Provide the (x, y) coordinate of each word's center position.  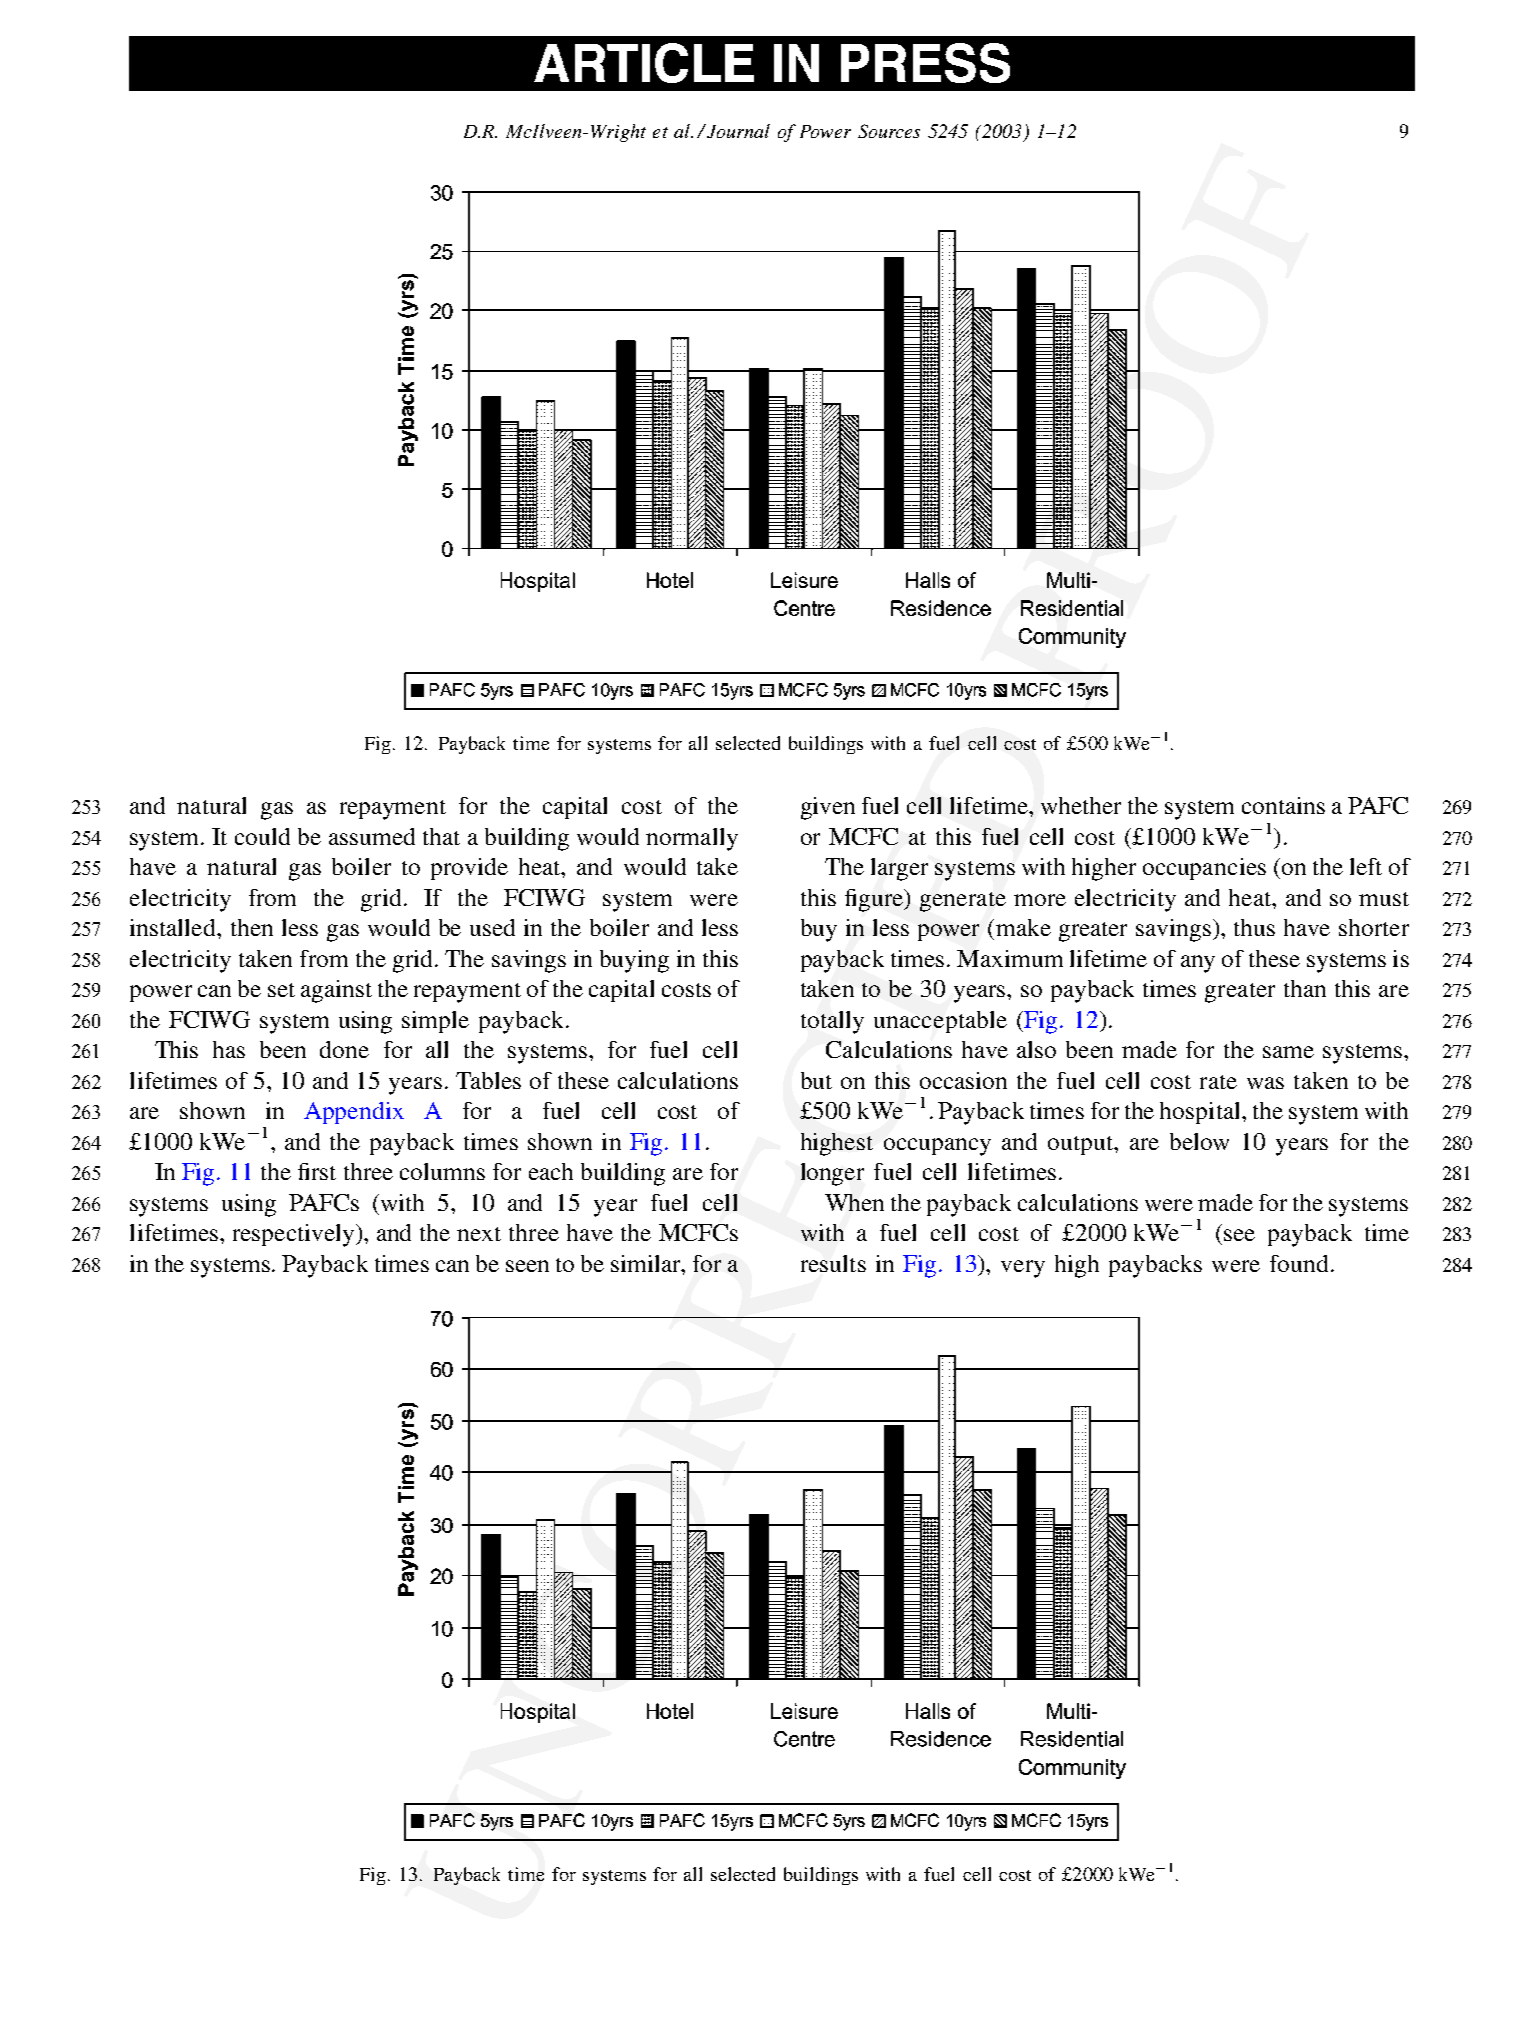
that (441, 836)
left (1366, 866)
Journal (737, 131)
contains (1283, 805)
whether (1081, 805)
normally (692, 839)
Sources (889, 131)
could (262, 836)
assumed (372, 836)
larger (899, 869)
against (336, 991)
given (828, 808)
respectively (295, 1235)
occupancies (1204, 869)
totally (832, 1022)
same (1288, 1052)
